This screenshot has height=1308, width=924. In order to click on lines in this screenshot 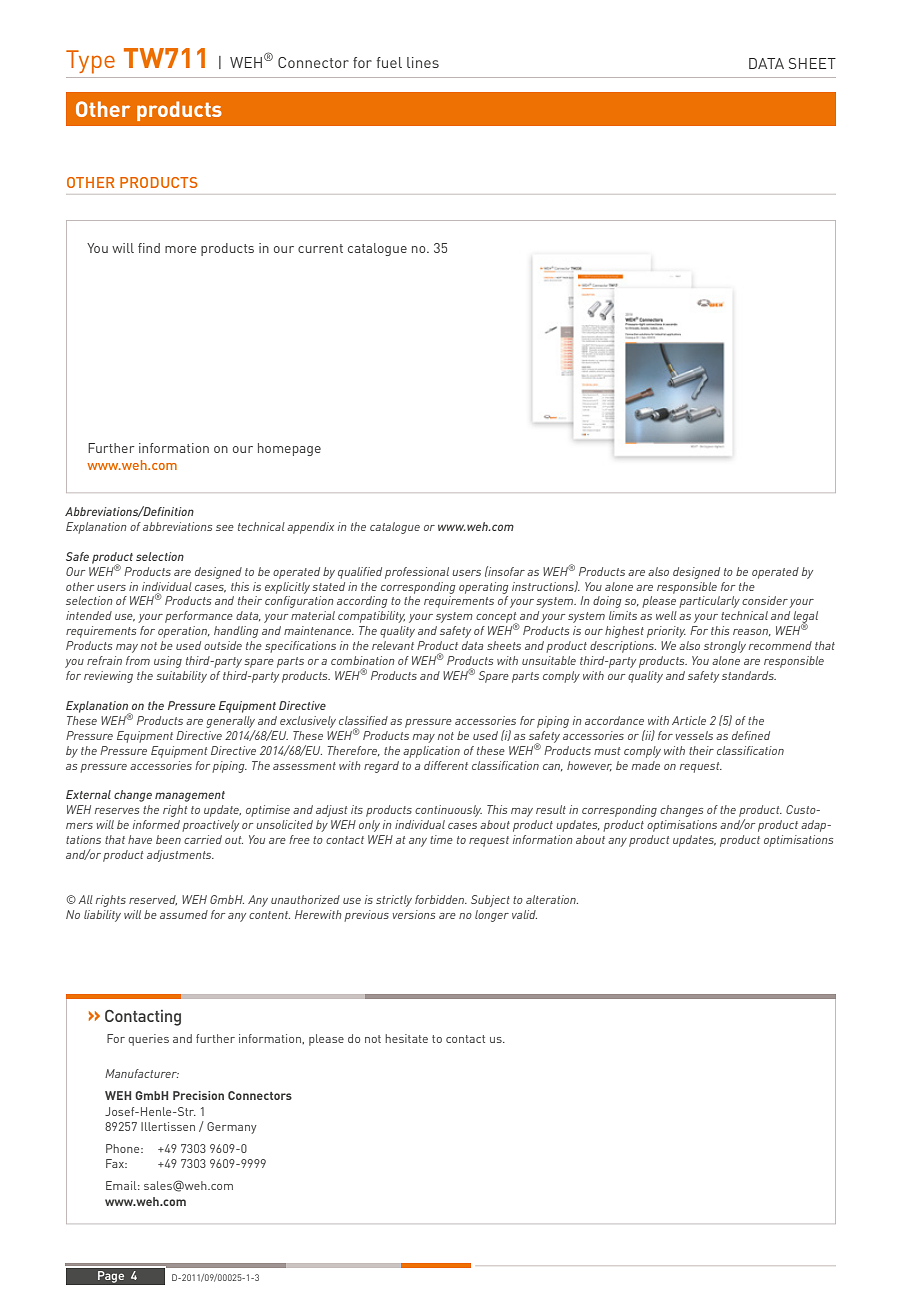, I will do `click(423, 62)`.
